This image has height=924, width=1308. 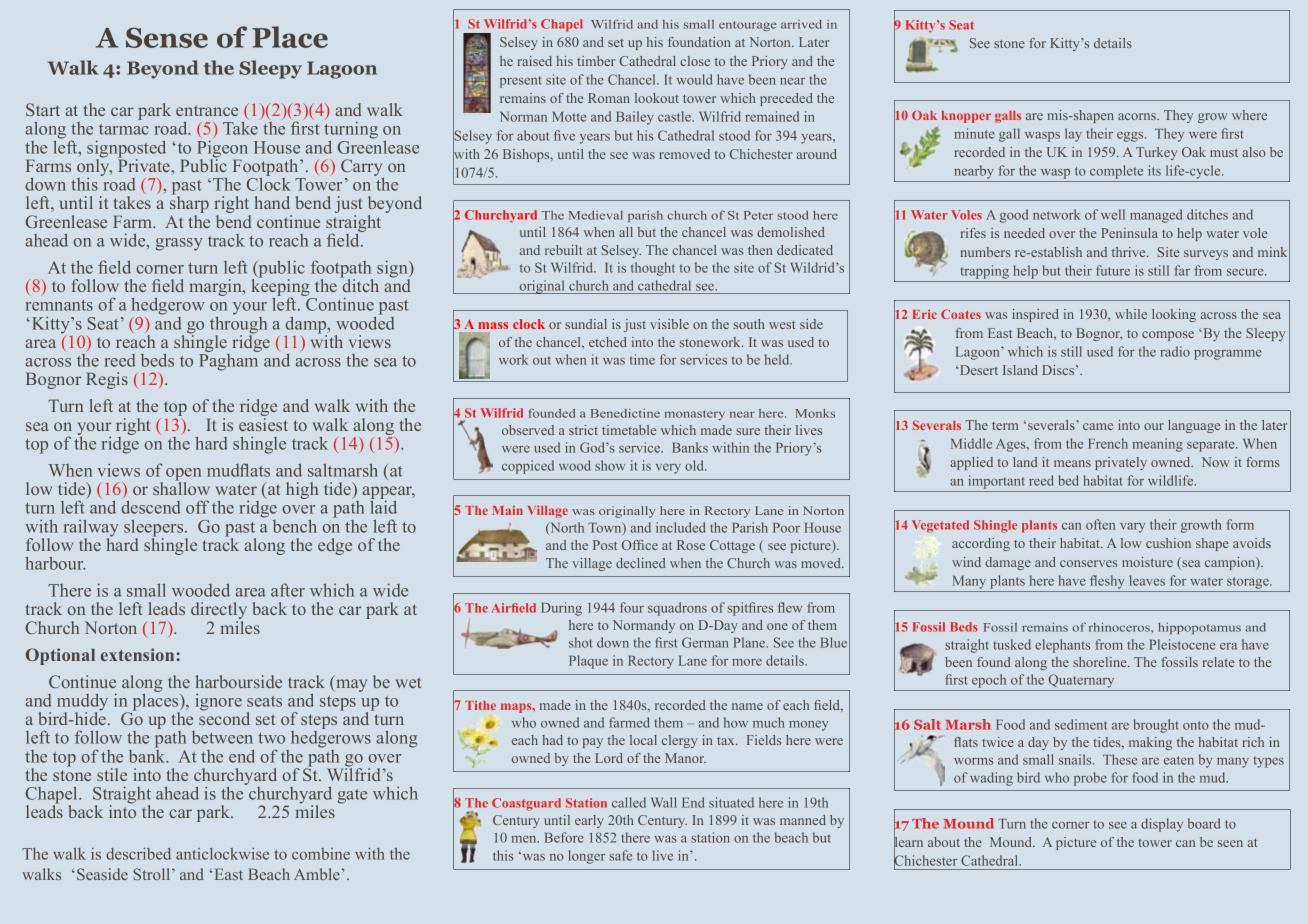 I want to click on close, so click(x=695, y=61).
